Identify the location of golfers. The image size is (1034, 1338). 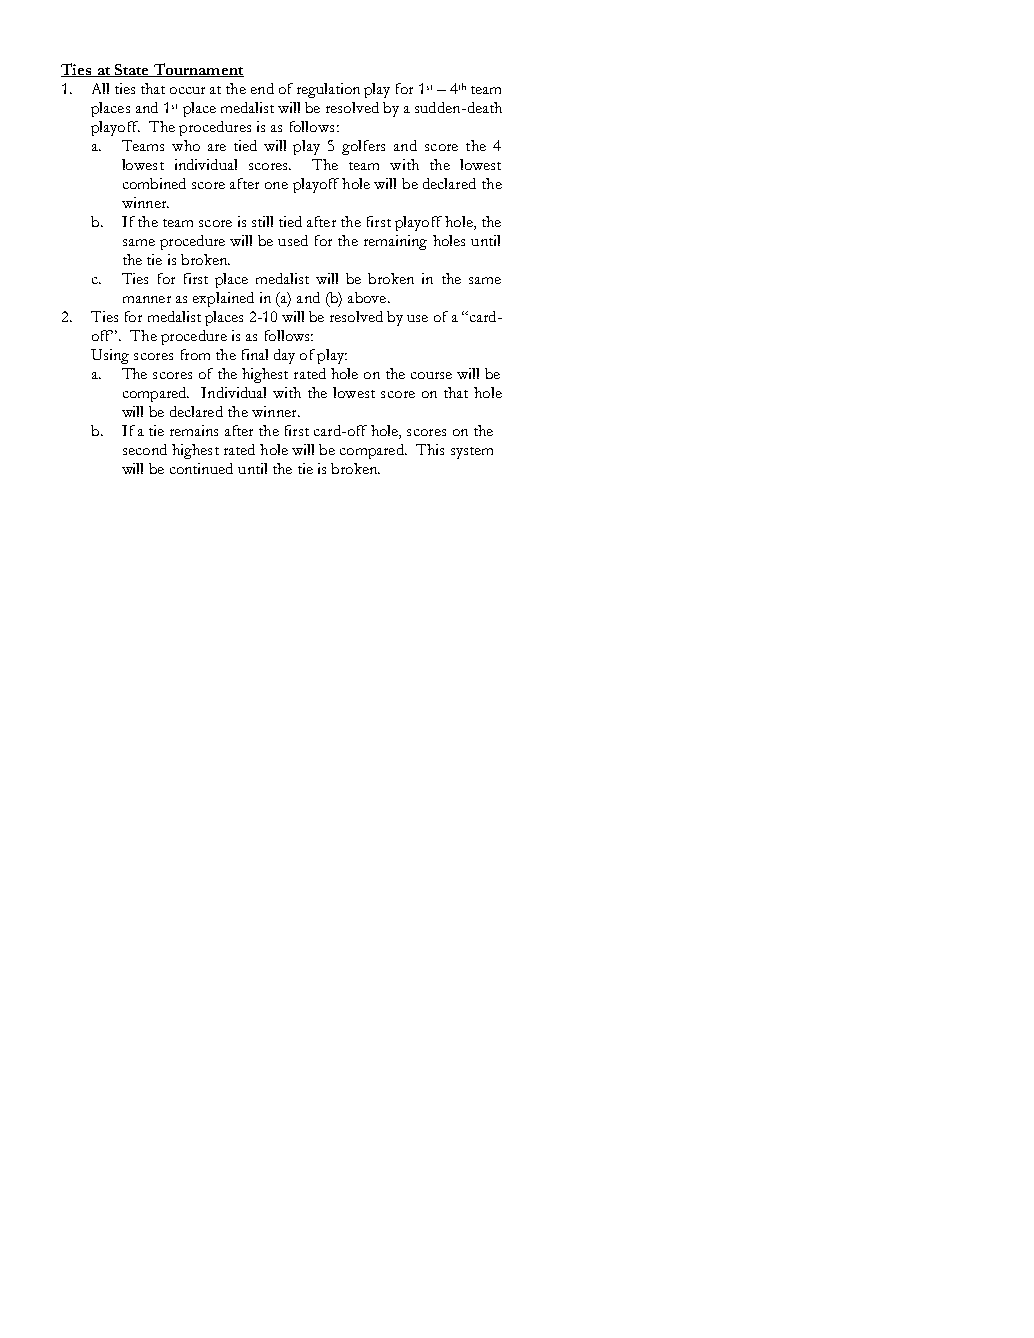
(363, 147).
